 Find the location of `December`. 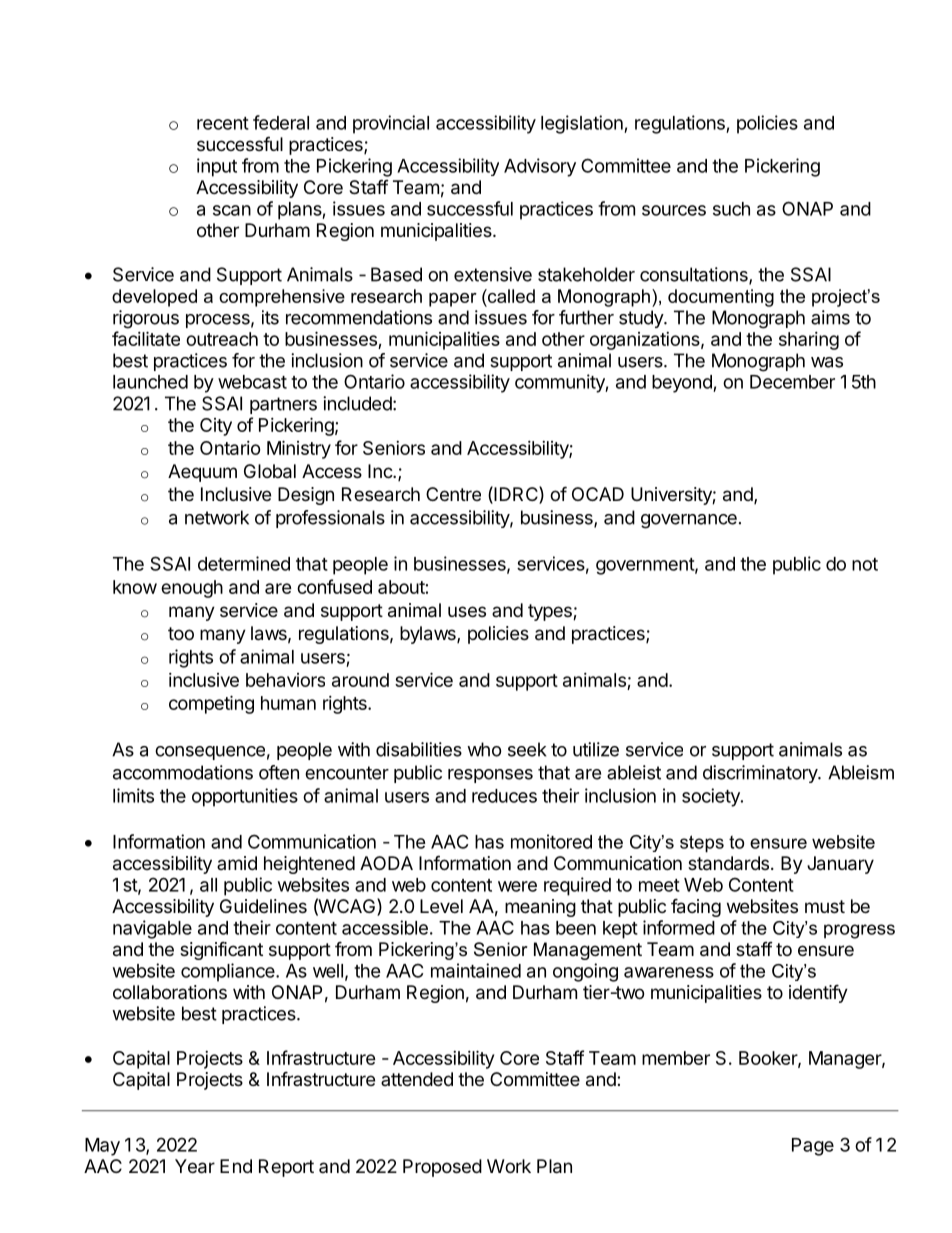

December is located at coordinates (792, 382).
